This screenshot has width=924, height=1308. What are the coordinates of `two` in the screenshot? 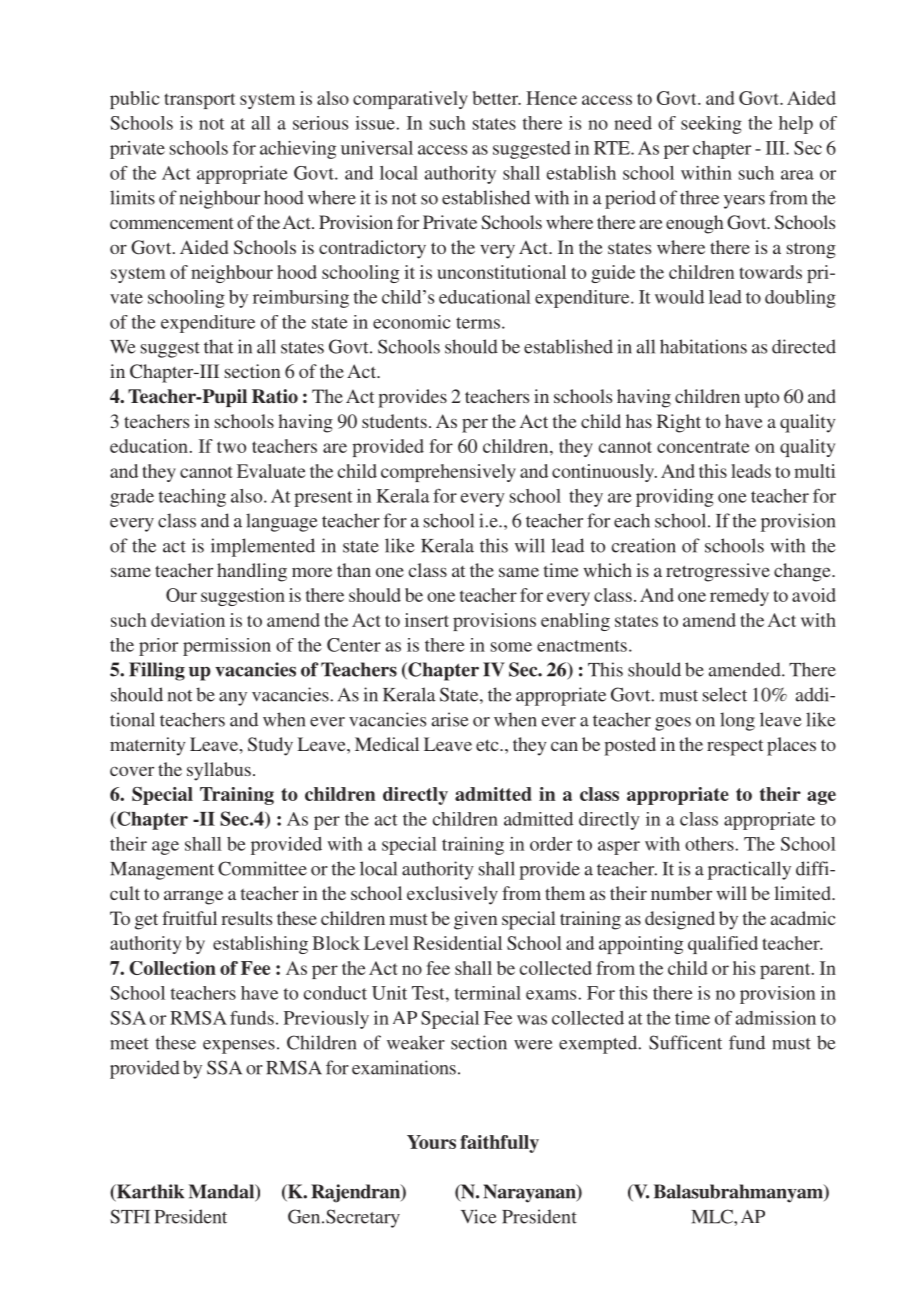 It's located at (231, 447).
